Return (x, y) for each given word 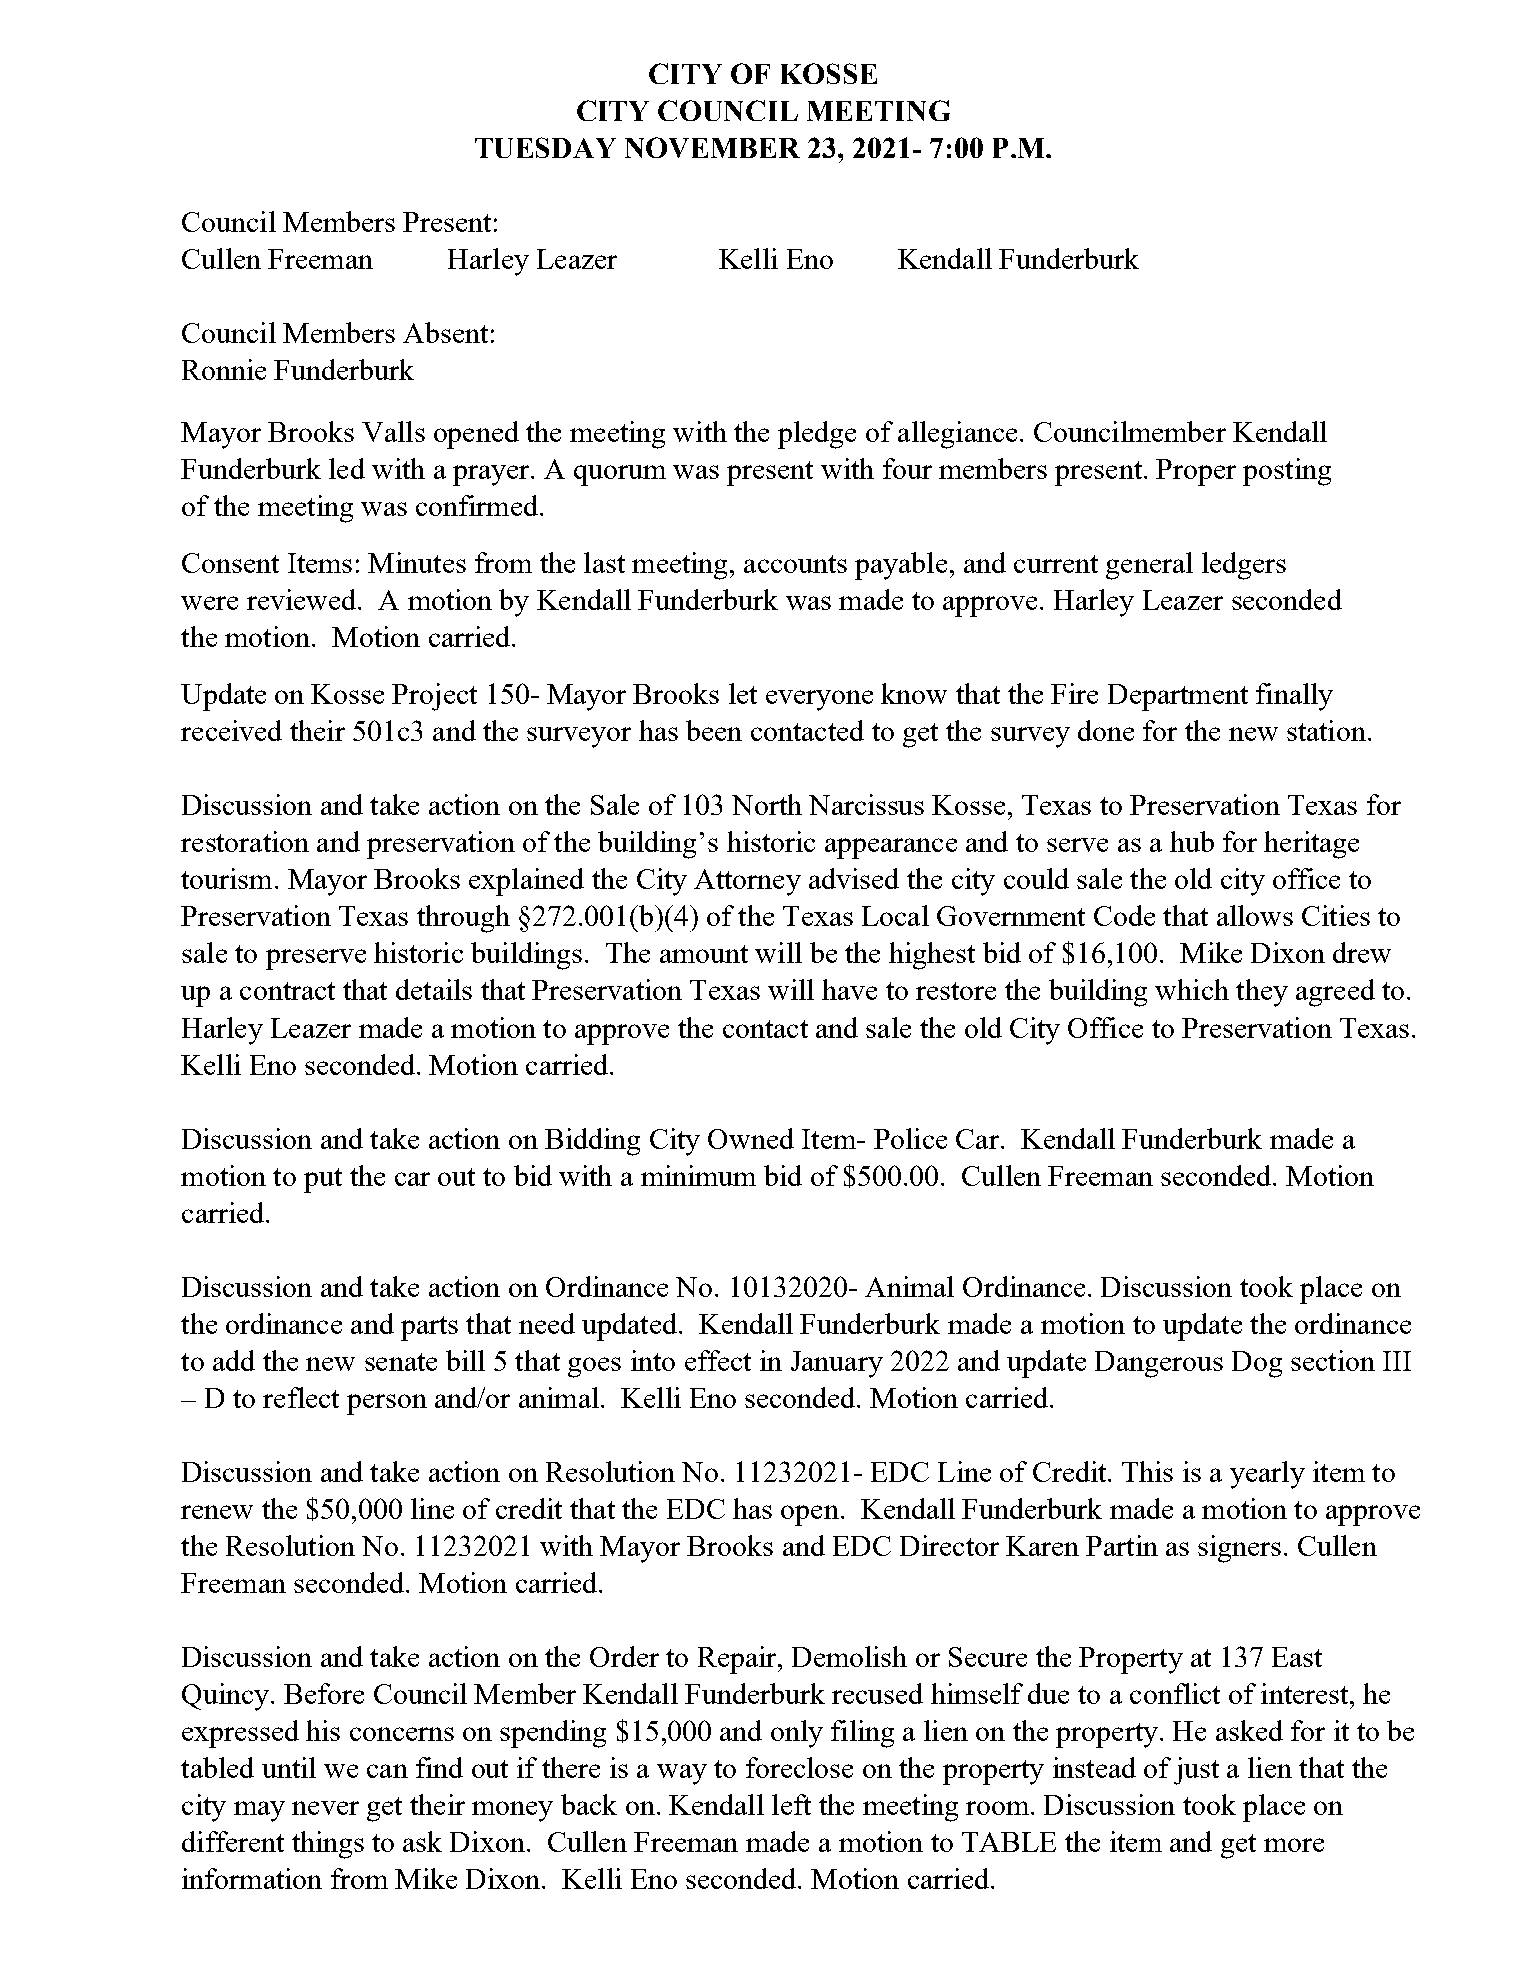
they (1262, 993)
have (849, 989)
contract (287, 991)
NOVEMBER (712, 147)
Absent (445, 332)
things (328, 1845)
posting (1287, 472)
